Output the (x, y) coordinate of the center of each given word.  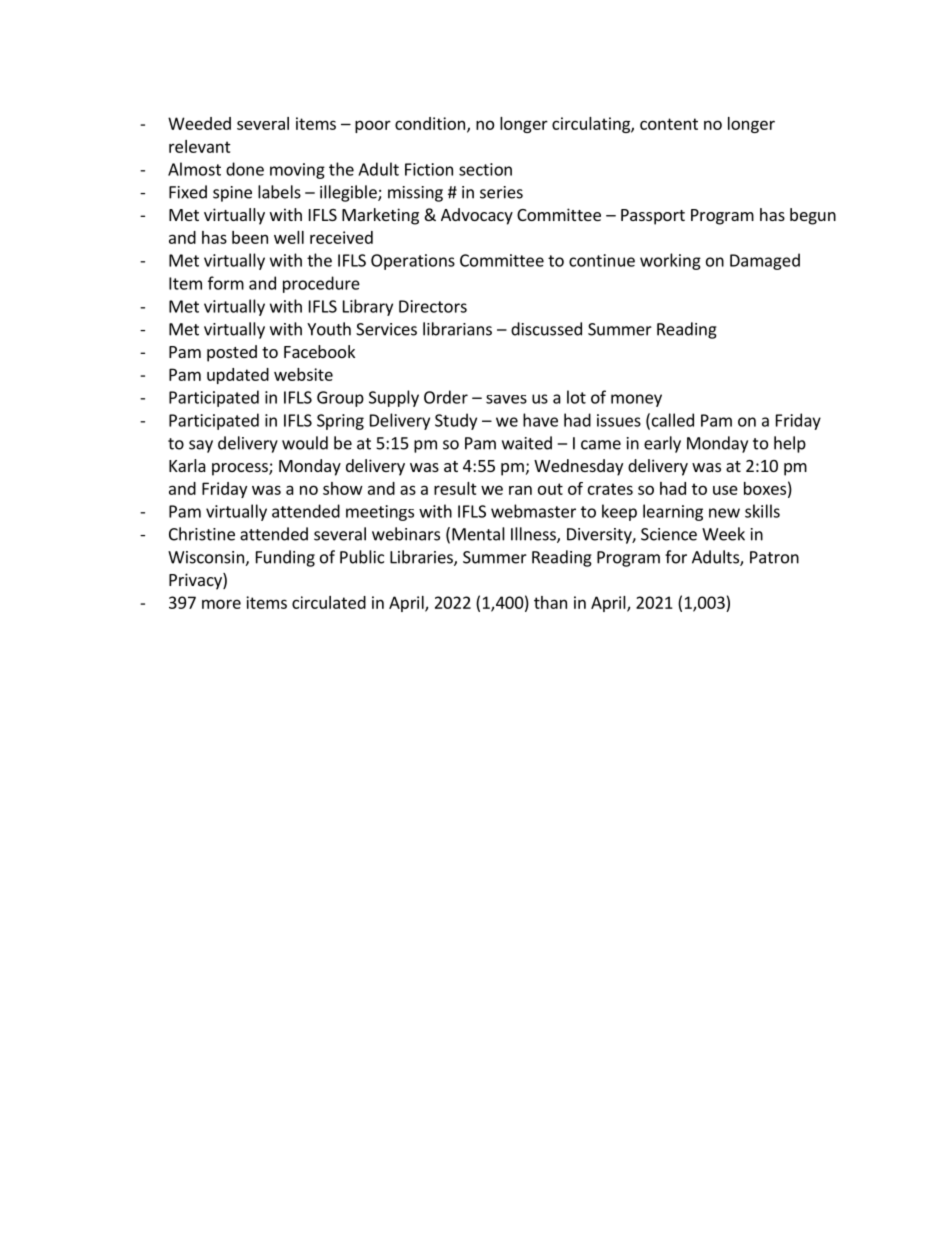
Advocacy (477, 216)
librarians (457, 329)
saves (506, 399)
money (636, 400)
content (669, 124)
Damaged (765, 261)
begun (813, 216)
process (241, 469)
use (725, 490)
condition (430, 123)
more (221, 604)
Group (340, 399)
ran (520, 490)
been (250, 237)
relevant (200, 146)
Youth (329, 329)
